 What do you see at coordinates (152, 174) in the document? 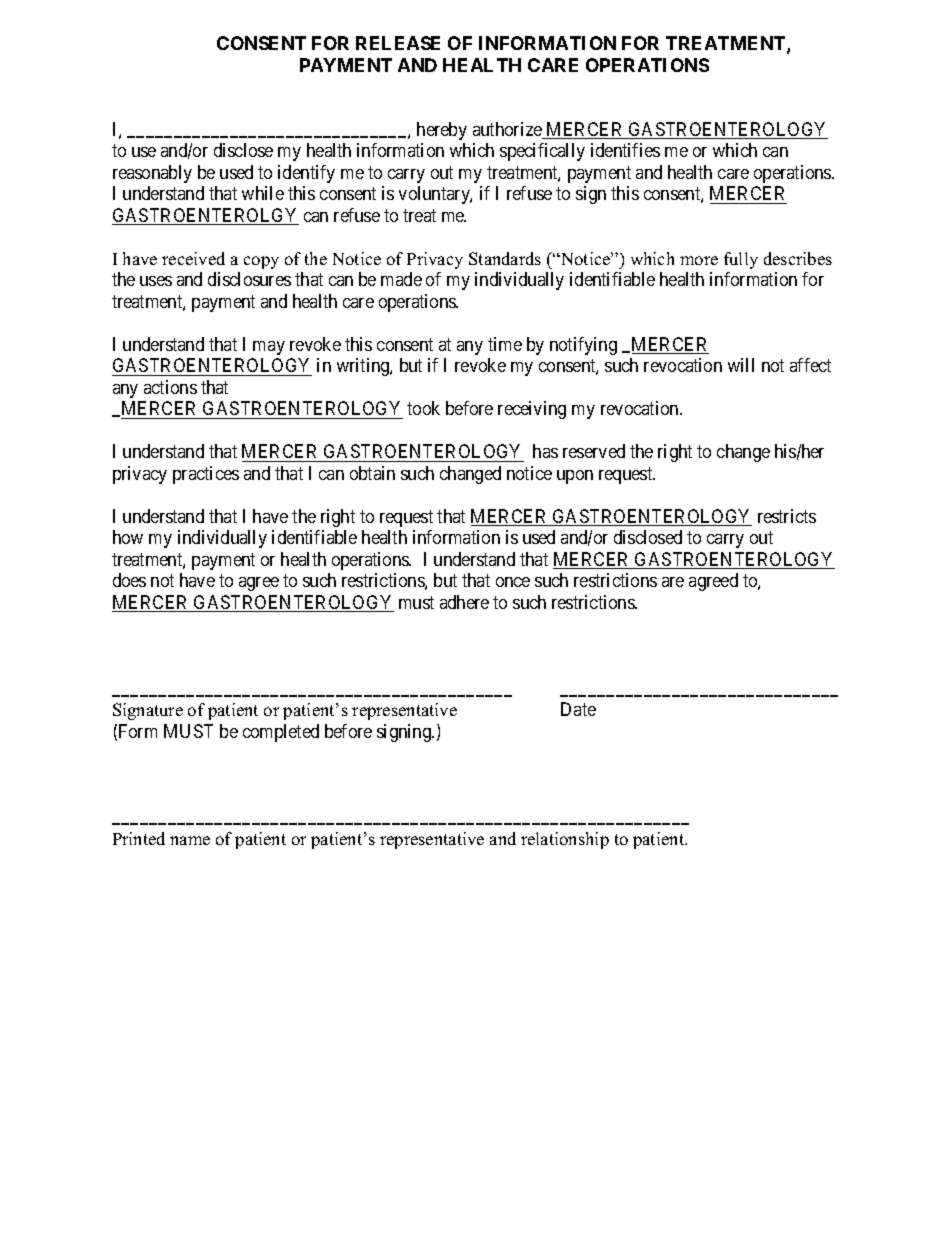
I see `reasonably` at bounding box center [152, 174].
